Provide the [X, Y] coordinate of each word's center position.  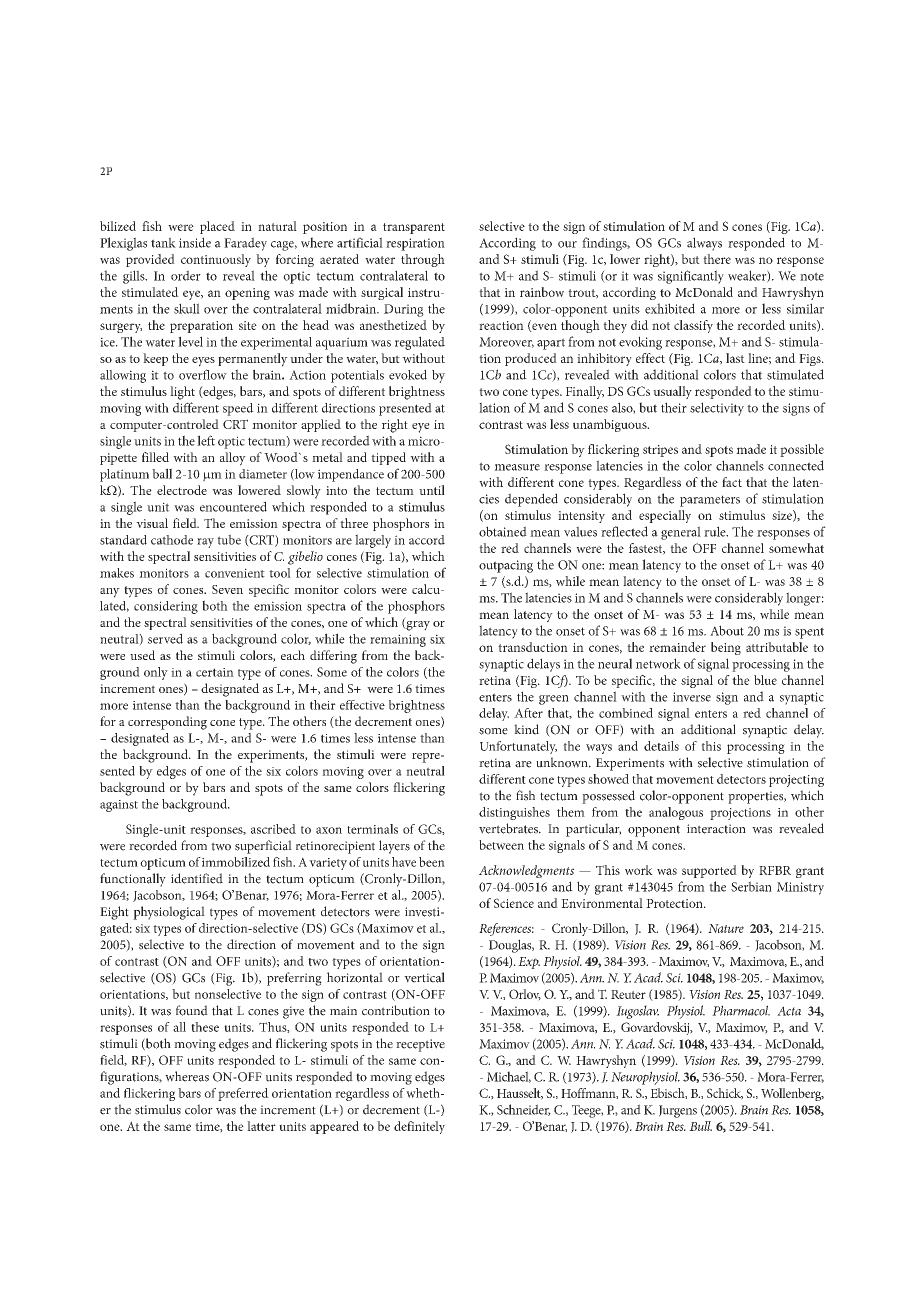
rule [716, 531]
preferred [243, 1094]
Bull [700, 1126]
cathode [172, 540]
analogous [676, 813]
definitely [419, 1127]
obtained [503, 531]
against [119, 806]
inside [195, 242]
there [717, 259]
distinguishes [514, 813]
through [423, 260]
